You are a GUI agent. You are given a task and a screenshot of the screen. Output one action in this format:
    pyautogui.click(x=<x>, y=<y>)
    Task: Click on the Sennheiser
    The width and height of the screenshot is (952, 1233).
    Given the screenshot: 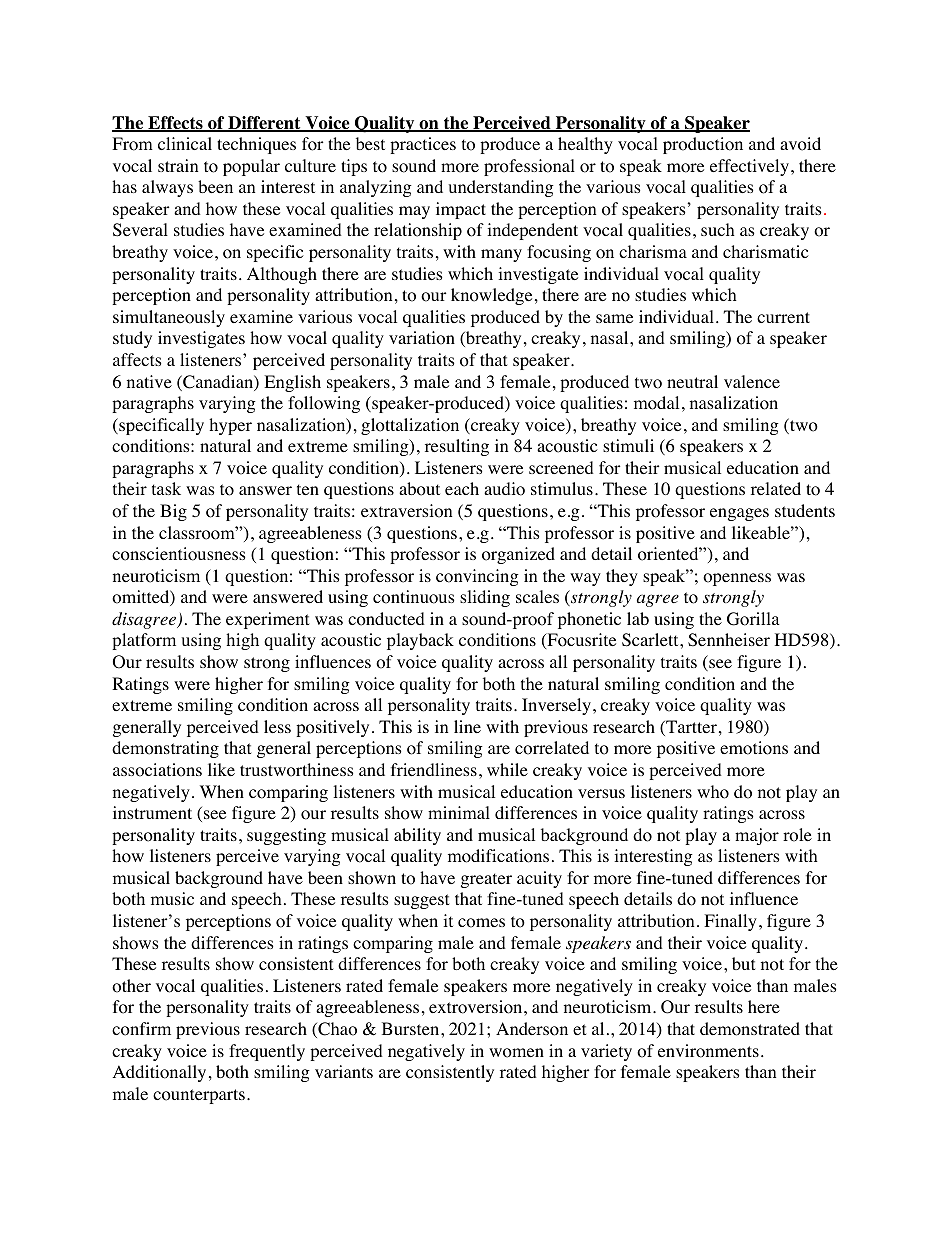 What is the action you would take?
    pyautogui.click(x=729, y=640)
